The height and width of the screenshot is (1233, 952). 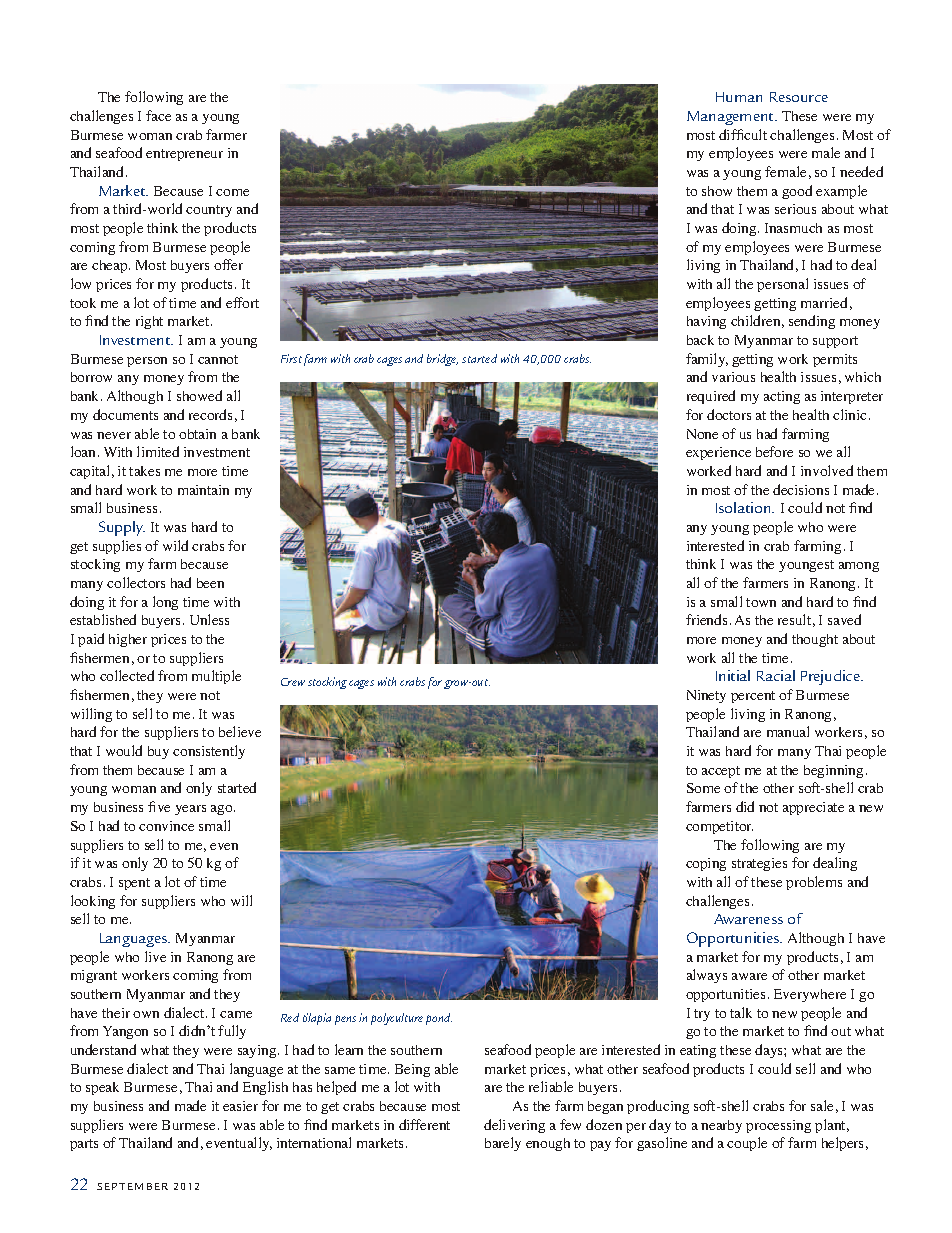 I want to click on accept, so click(x=721, y=772).
